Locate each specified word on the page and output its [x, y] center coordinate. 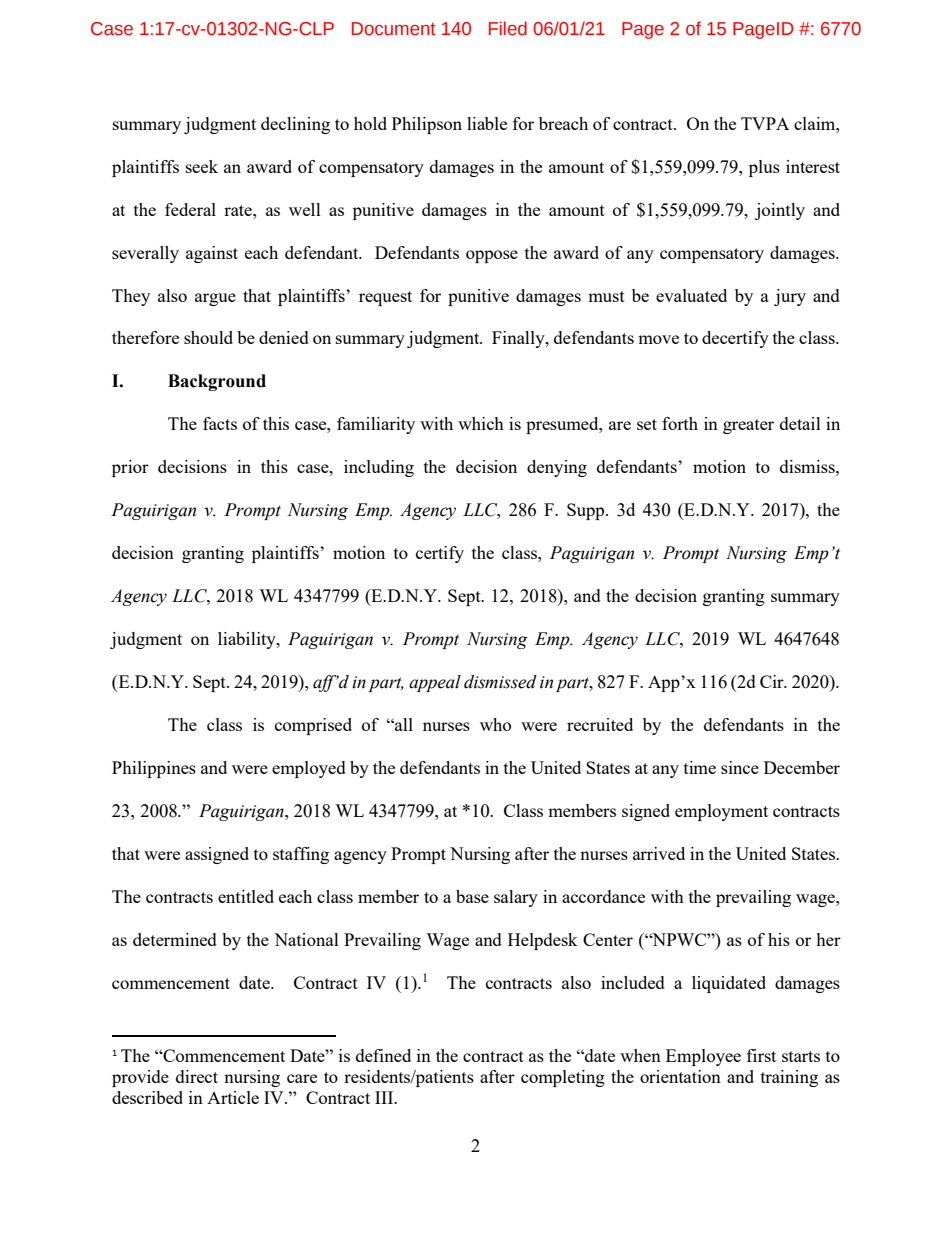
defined [383, 1055]
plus [764, 168]
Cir [773, 681]
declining [295, 125]
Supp [587, 511]
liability [248, 640]
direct [197, 1076]
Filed [508, 28]
